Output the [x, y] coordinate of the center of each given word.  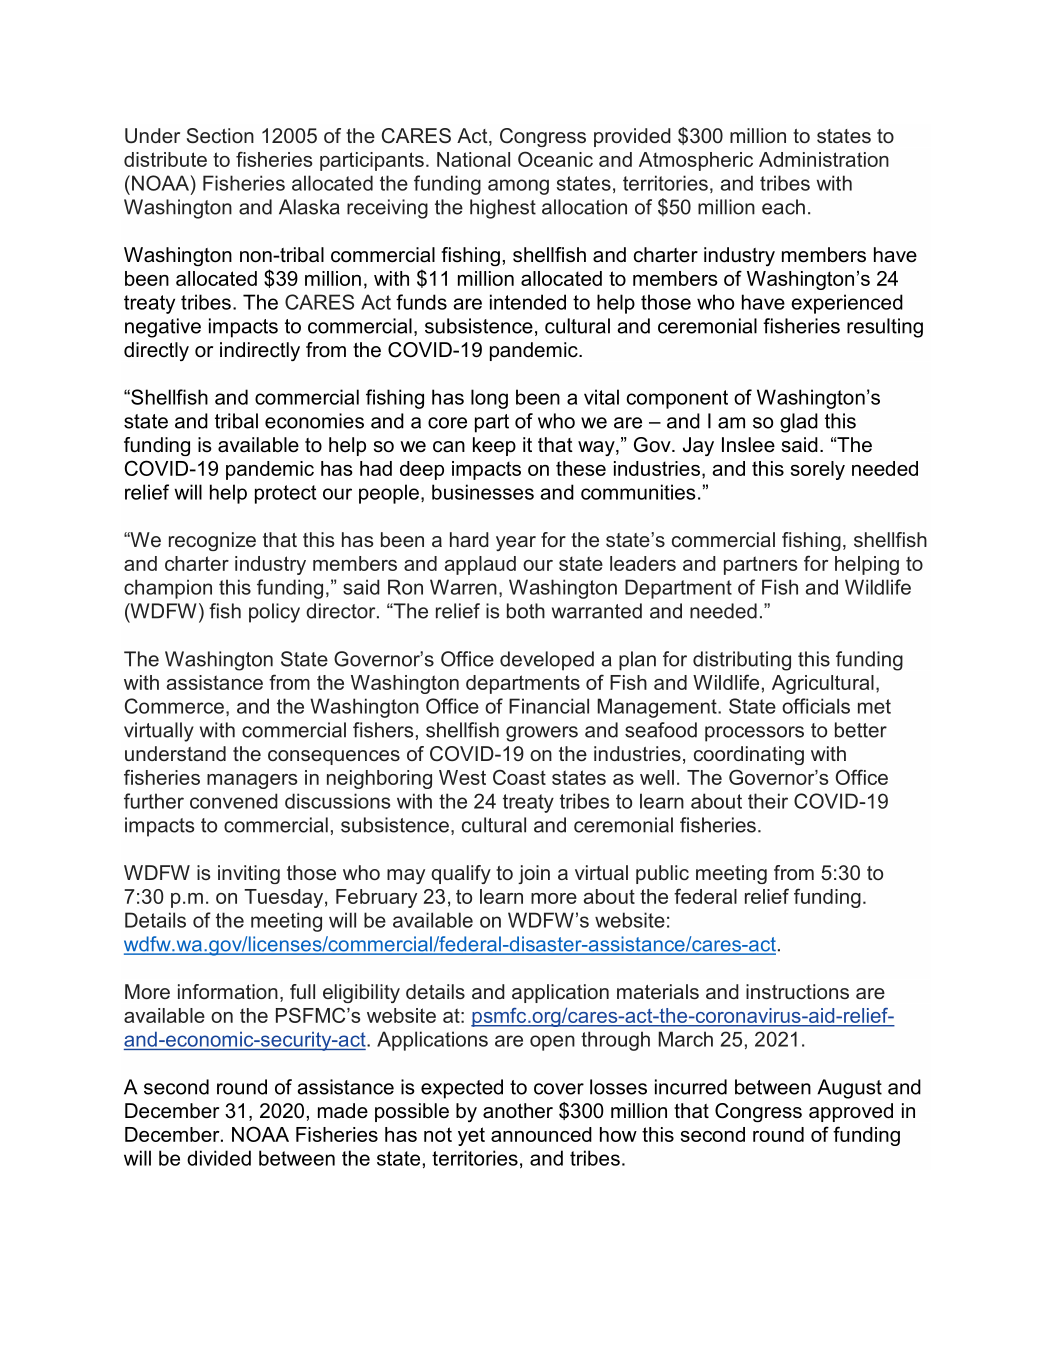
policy [274, 613]
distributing [742, 661]
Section [220, 135]
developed [547, 661]
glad [799, 423]
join [534, 874]
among [518, 187]
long [489, 399]
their [768, 801]
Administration [824, 159]
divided [219, 1158]
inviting [249, 874]
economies [314, 421]
